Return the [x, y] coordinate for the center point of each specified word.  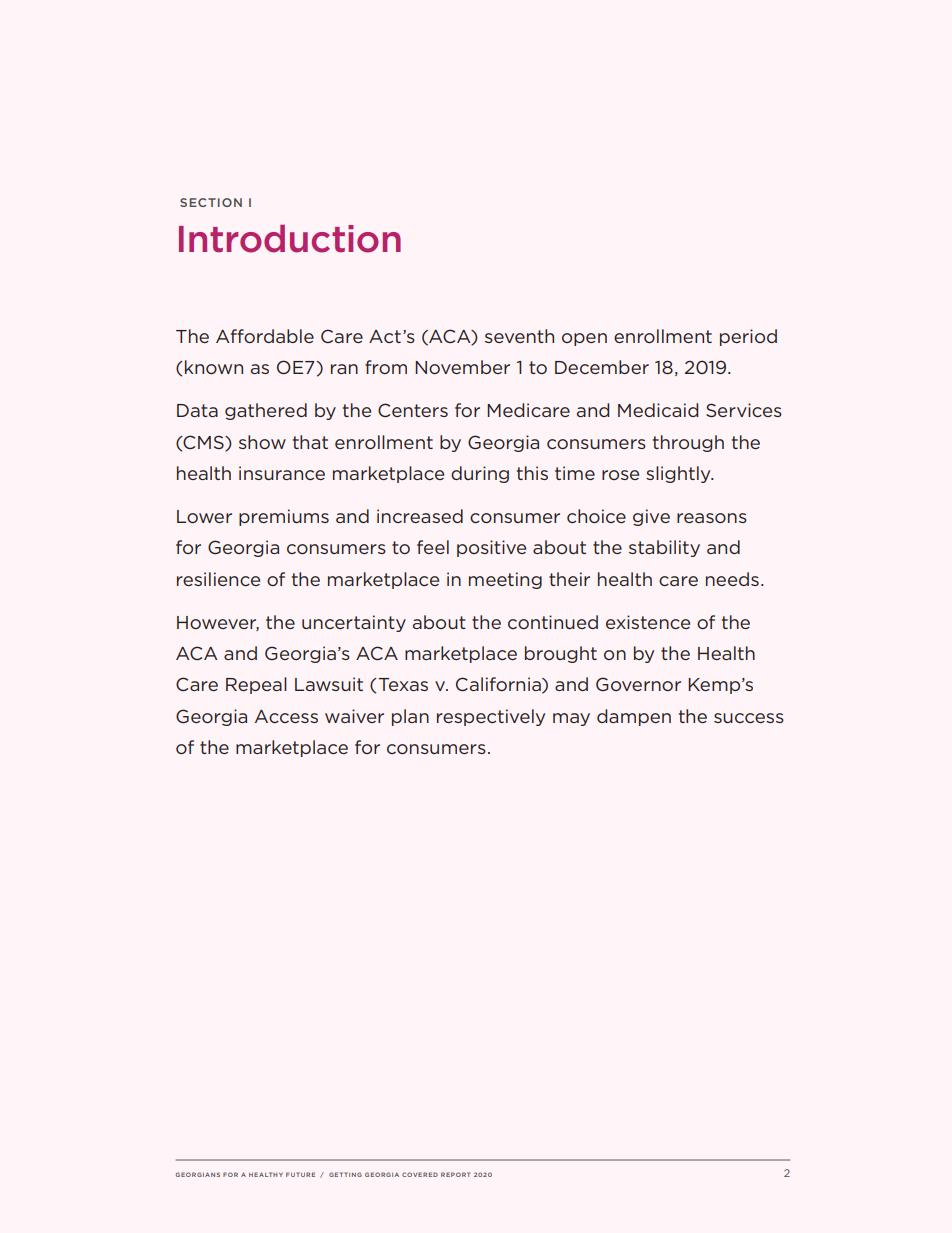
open [584, 339]
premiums [284, 517]
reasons [712, 518]
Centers [413, 410]
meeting [505, 580]
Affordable [265, 336]
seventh [519, 336]
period [748, 337]
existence [648, 622]
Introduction [290, 239]
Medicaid [658, 410]
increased [420, 516]
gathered [266, 411]
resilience [218, 579]
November [462, 367]
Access [286, 716]
